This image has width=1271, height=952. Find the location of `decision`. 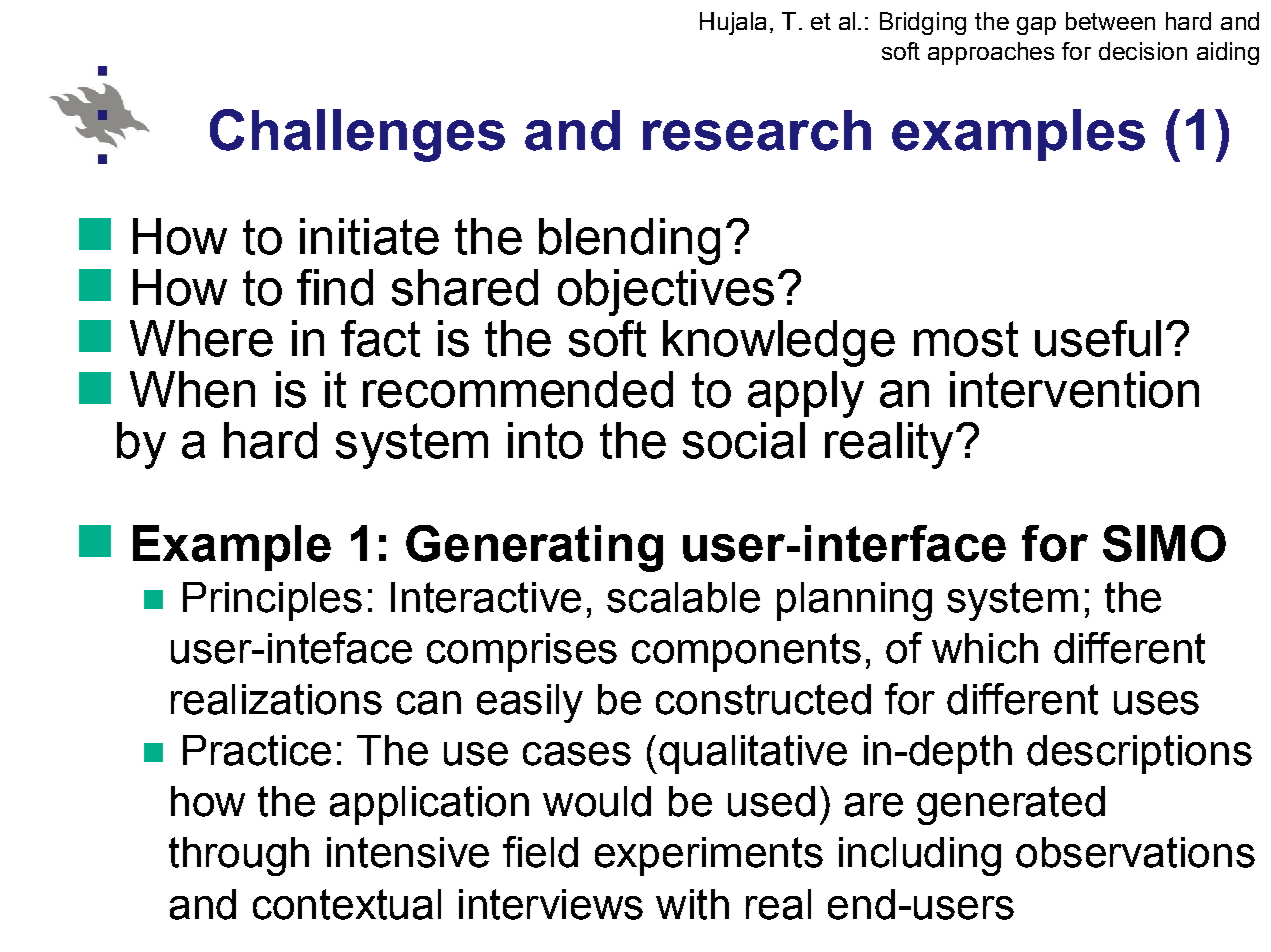

decision is located at coordinates (1143, 51).
